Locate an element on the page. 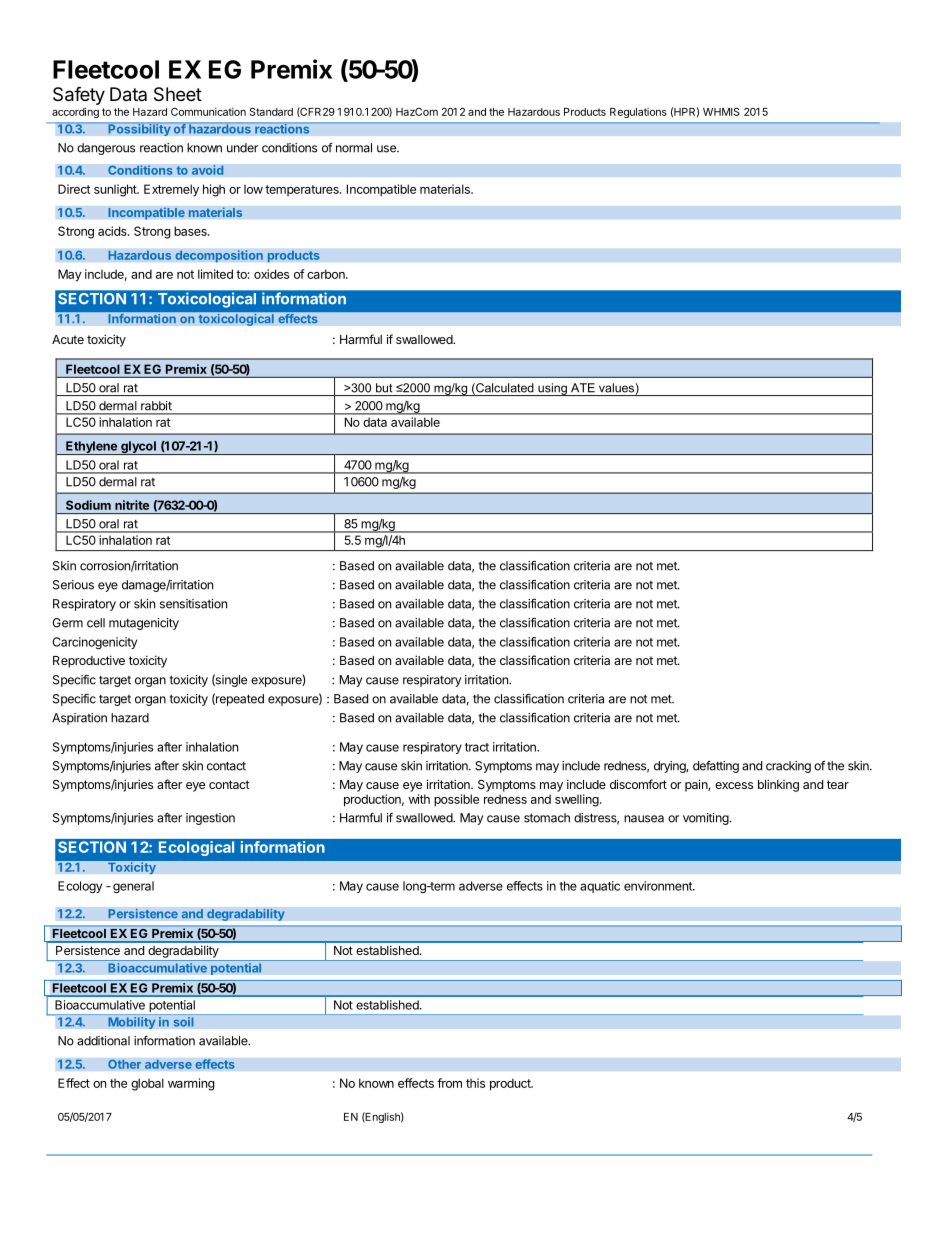 Image resolution: width=952 pixels, height=1233 pixels. Calculated is located at coordinates (504, 389).
